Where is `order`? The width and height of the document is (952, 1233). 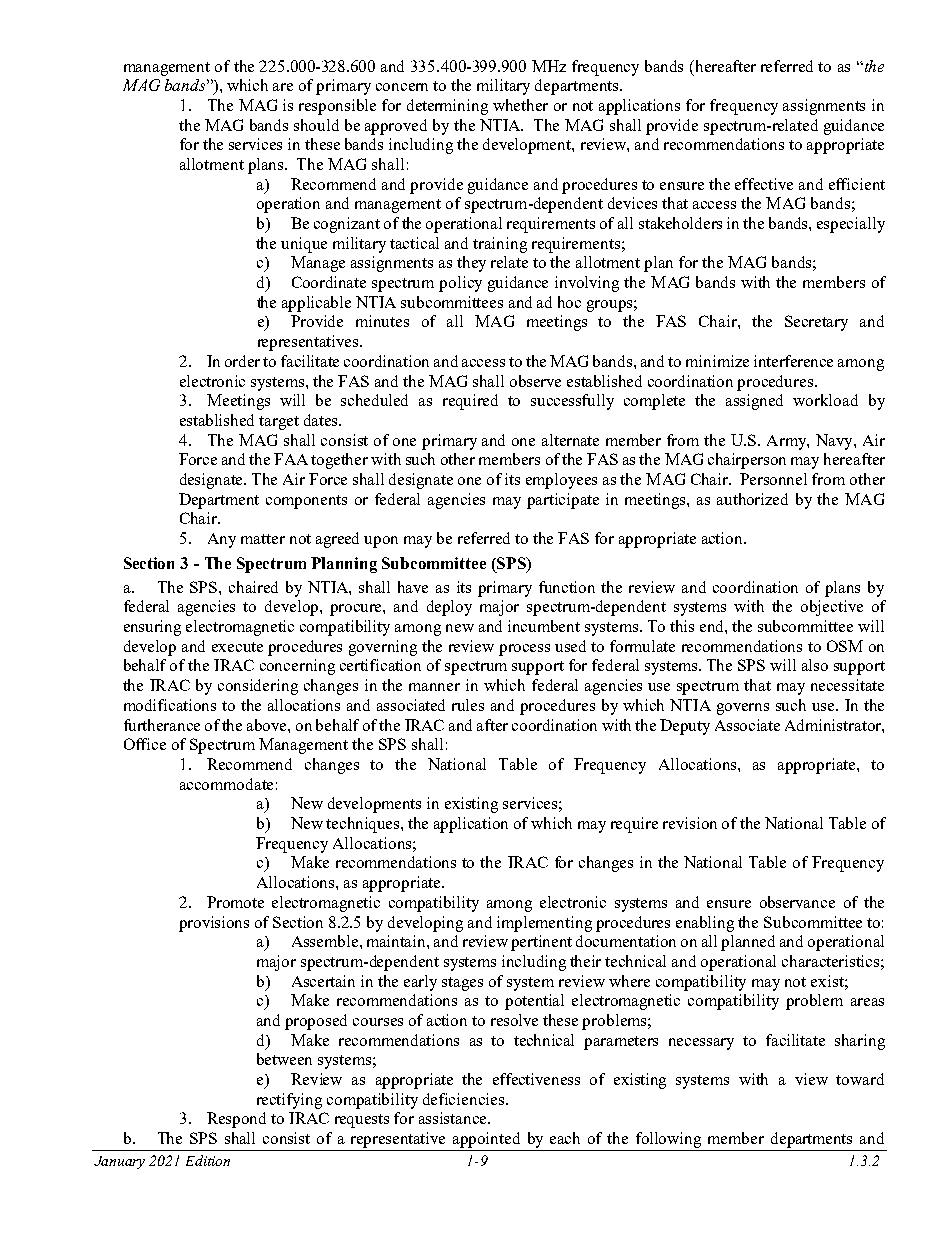
order is located at coordinates (242, 361).
